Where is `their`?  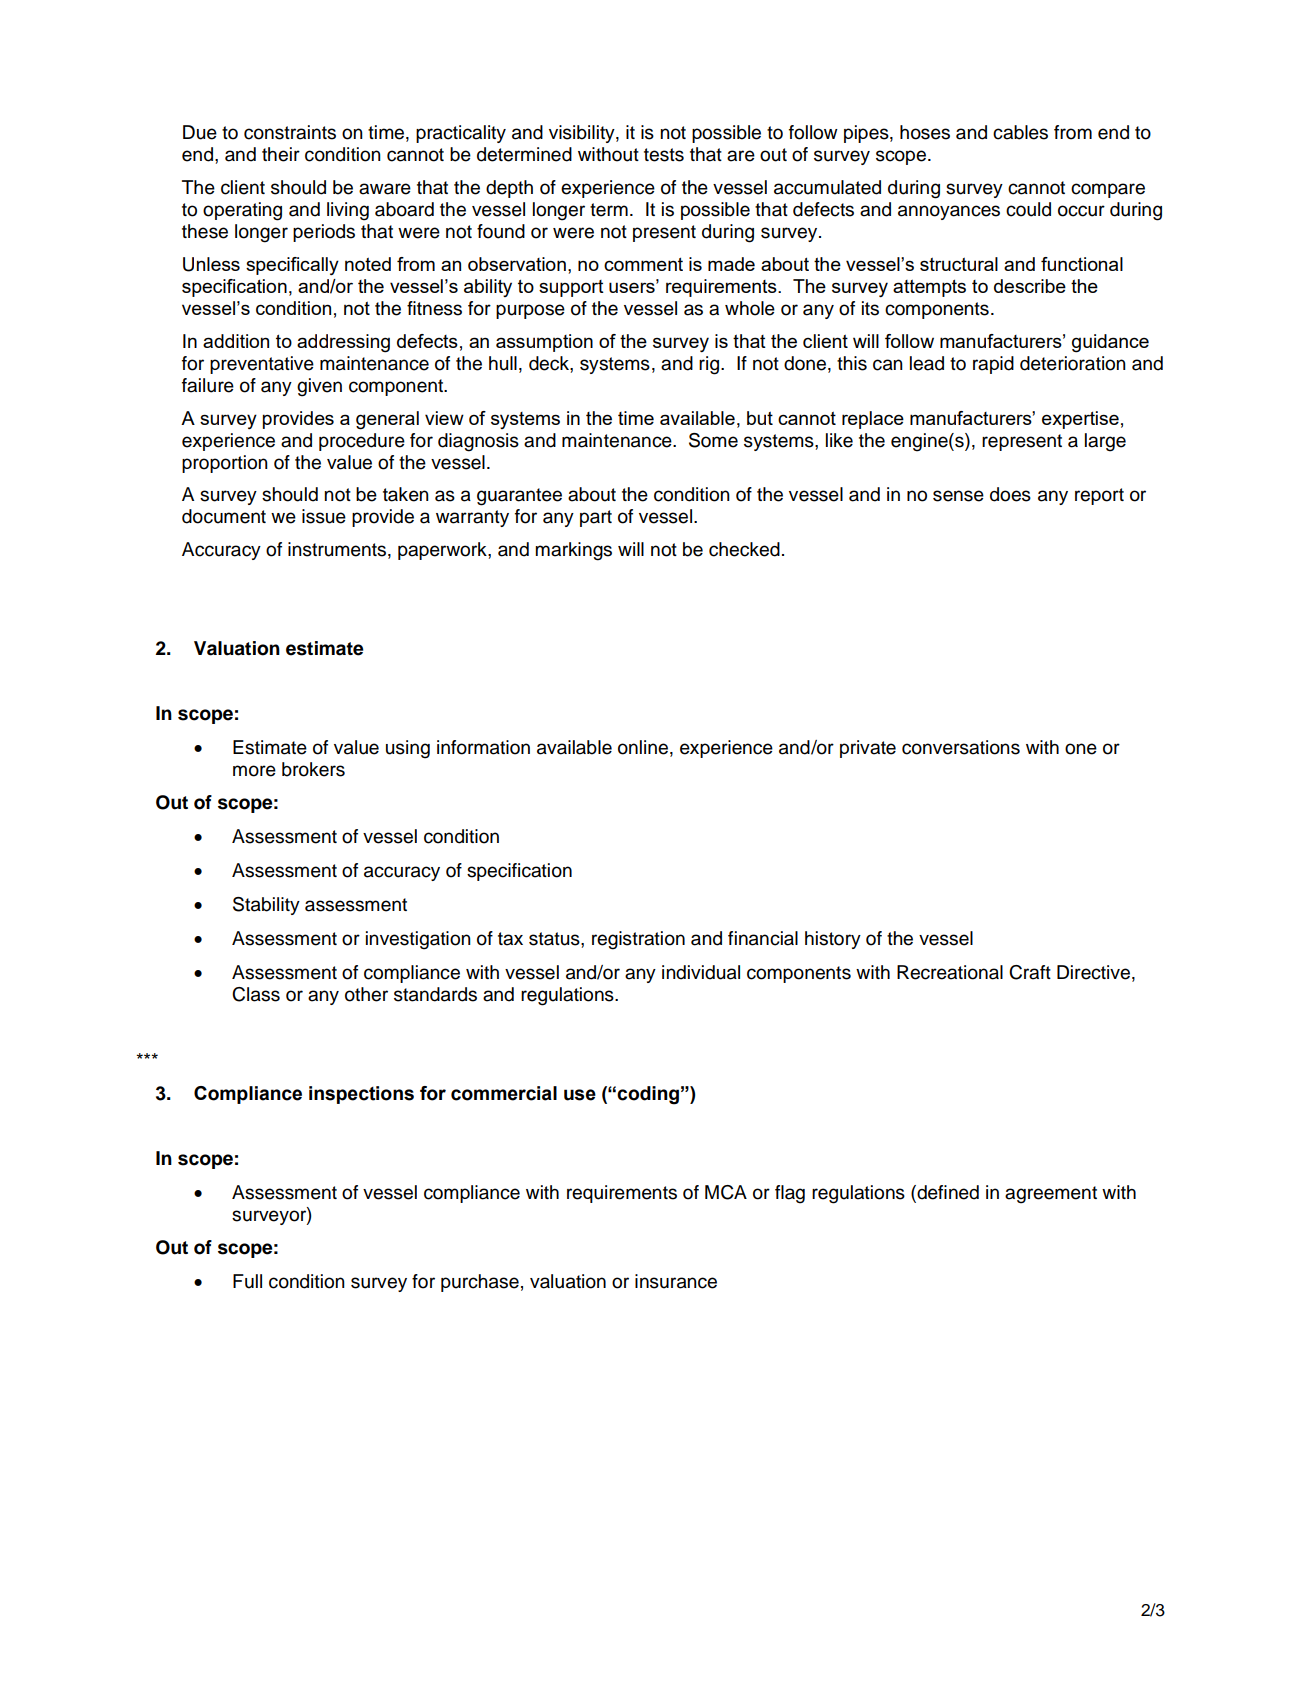
their is located at coordinates (281, 154).
